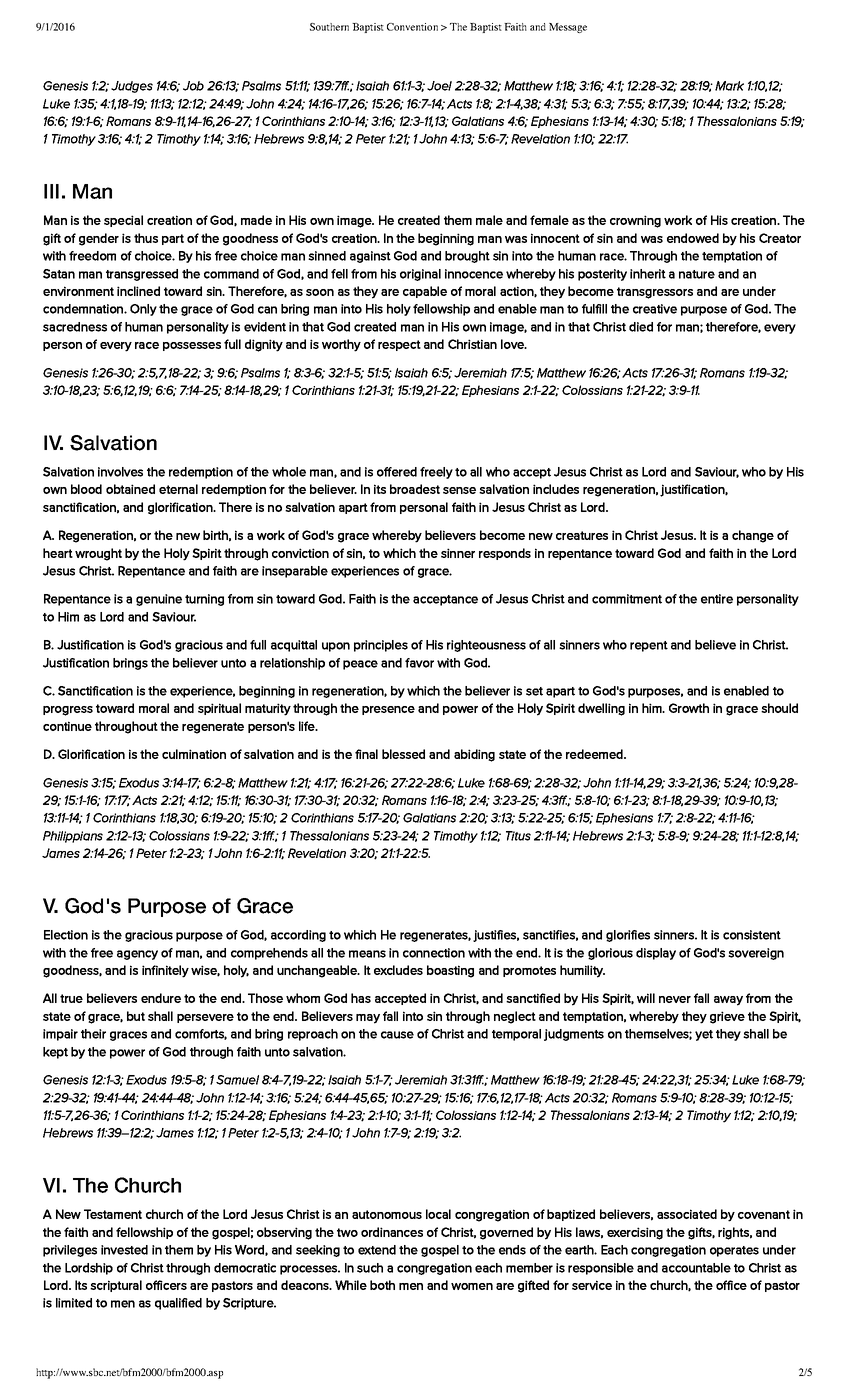 This screenshot has width=849, height=1400. I want to click on invested, so click(124, 1250).
